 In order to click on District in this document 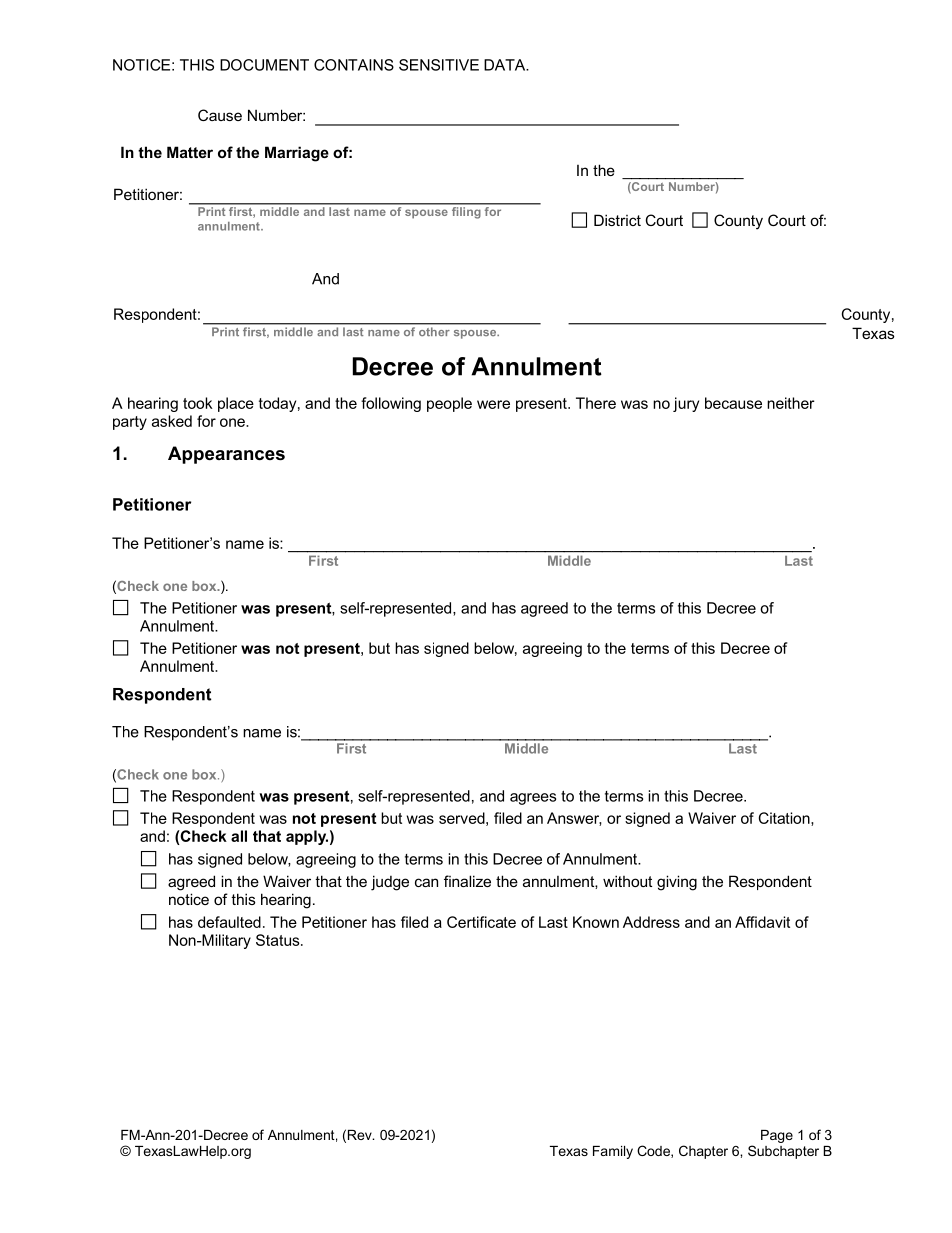, I will do `click(617, 220)`.
